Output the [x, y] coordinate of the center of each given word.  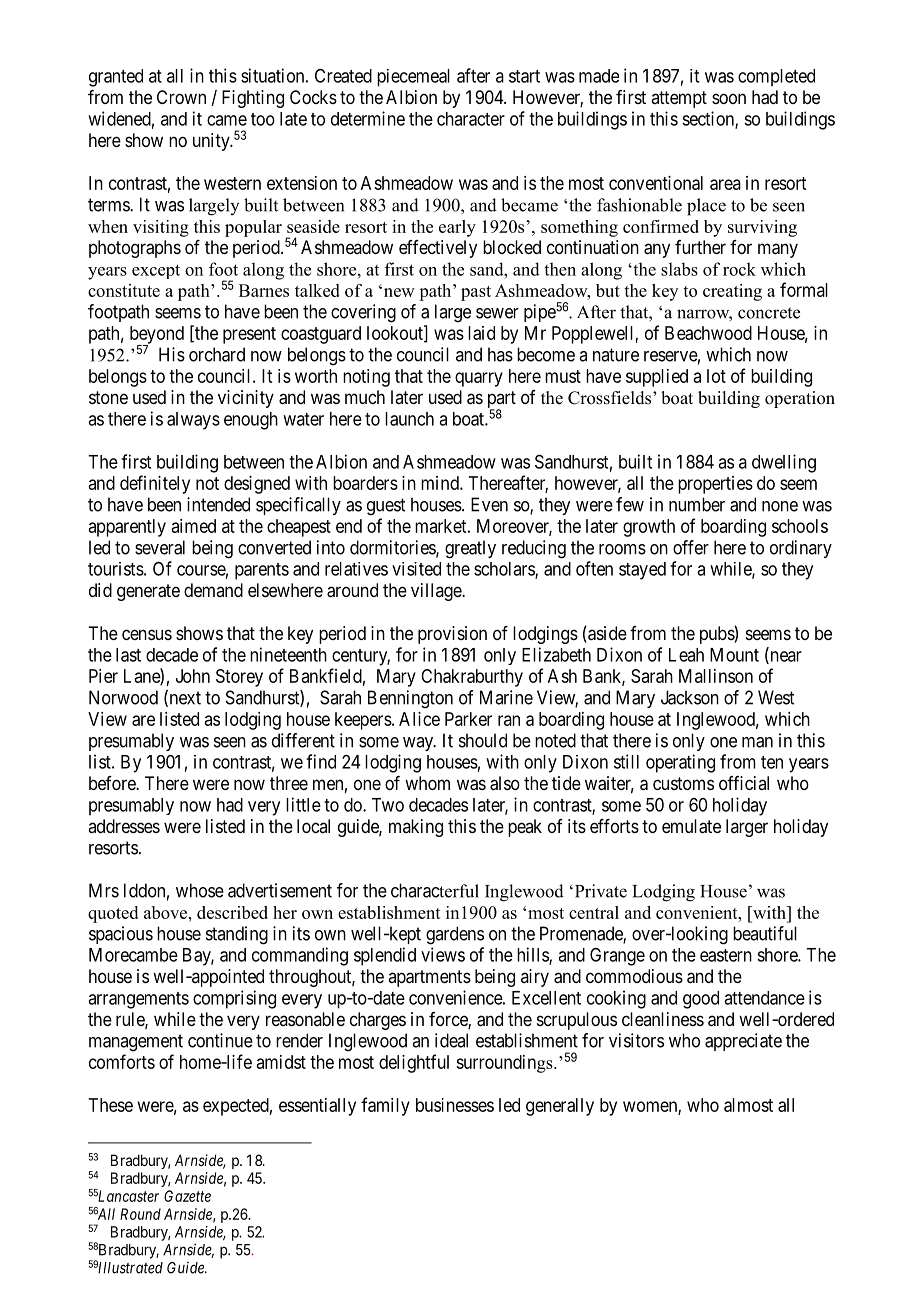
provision [452, 635]
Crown [181, 97]
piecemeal [413, 78]
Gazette [187, 1196]
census [147, 634]
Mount [734, 655]
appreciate [743, 1042]
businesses [455, 1105]
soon [729, 98]
